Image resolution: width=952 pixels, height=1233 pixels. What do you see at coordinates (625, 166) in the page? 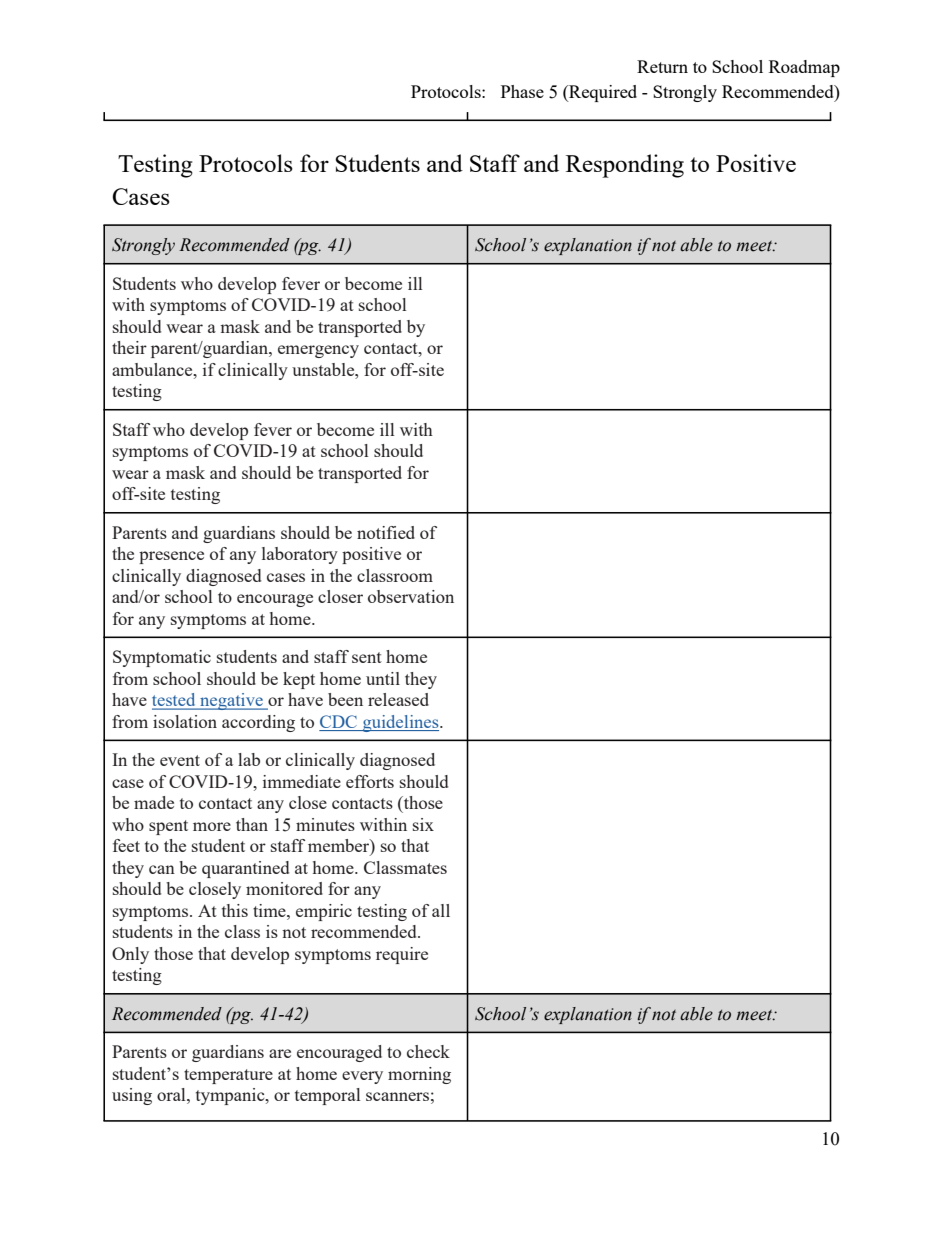
I see `Responding` at bounding box center [625, 166].
